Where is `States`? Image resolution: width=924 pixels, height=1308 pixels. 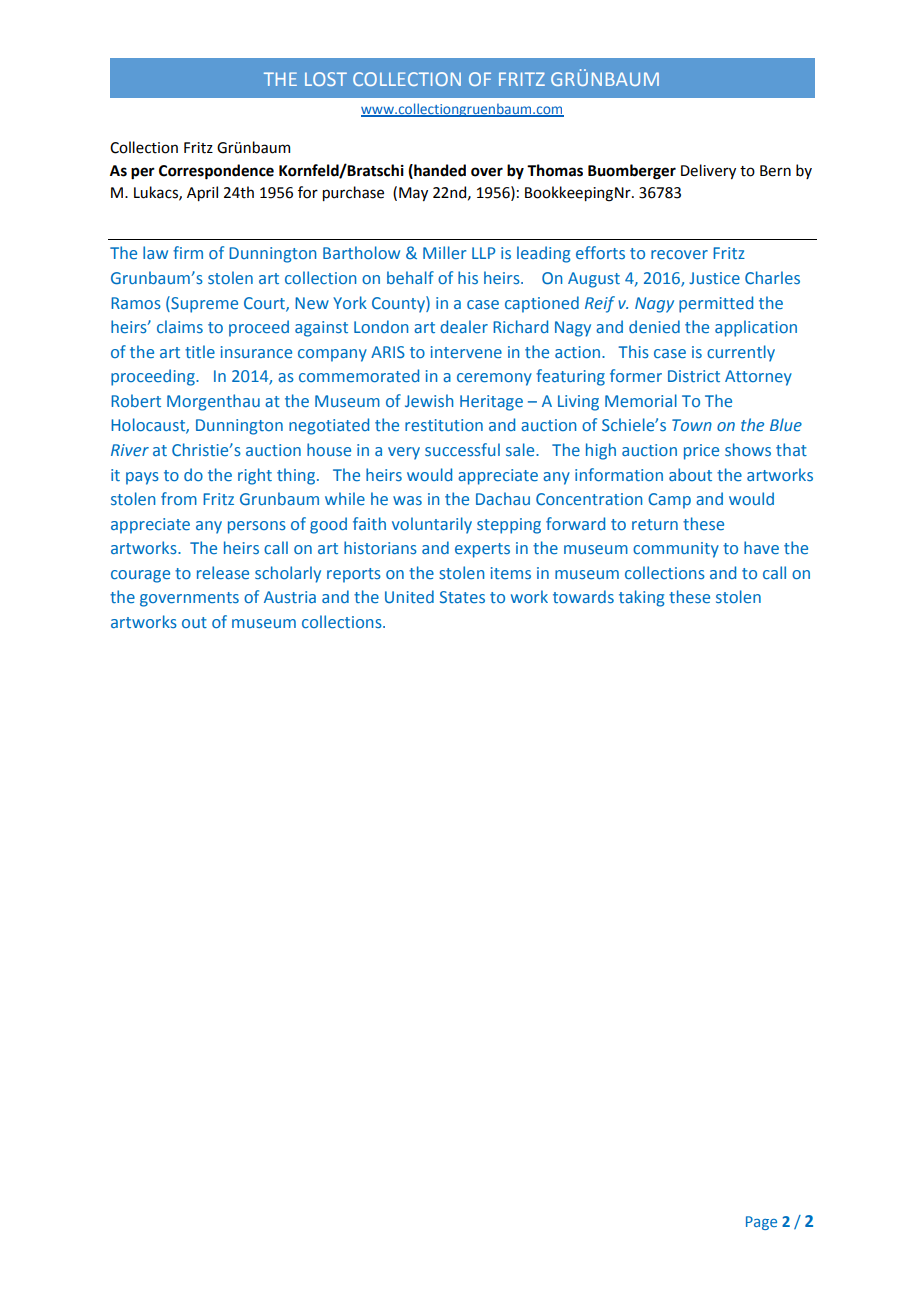
States is located at coordinates (462, 597).
